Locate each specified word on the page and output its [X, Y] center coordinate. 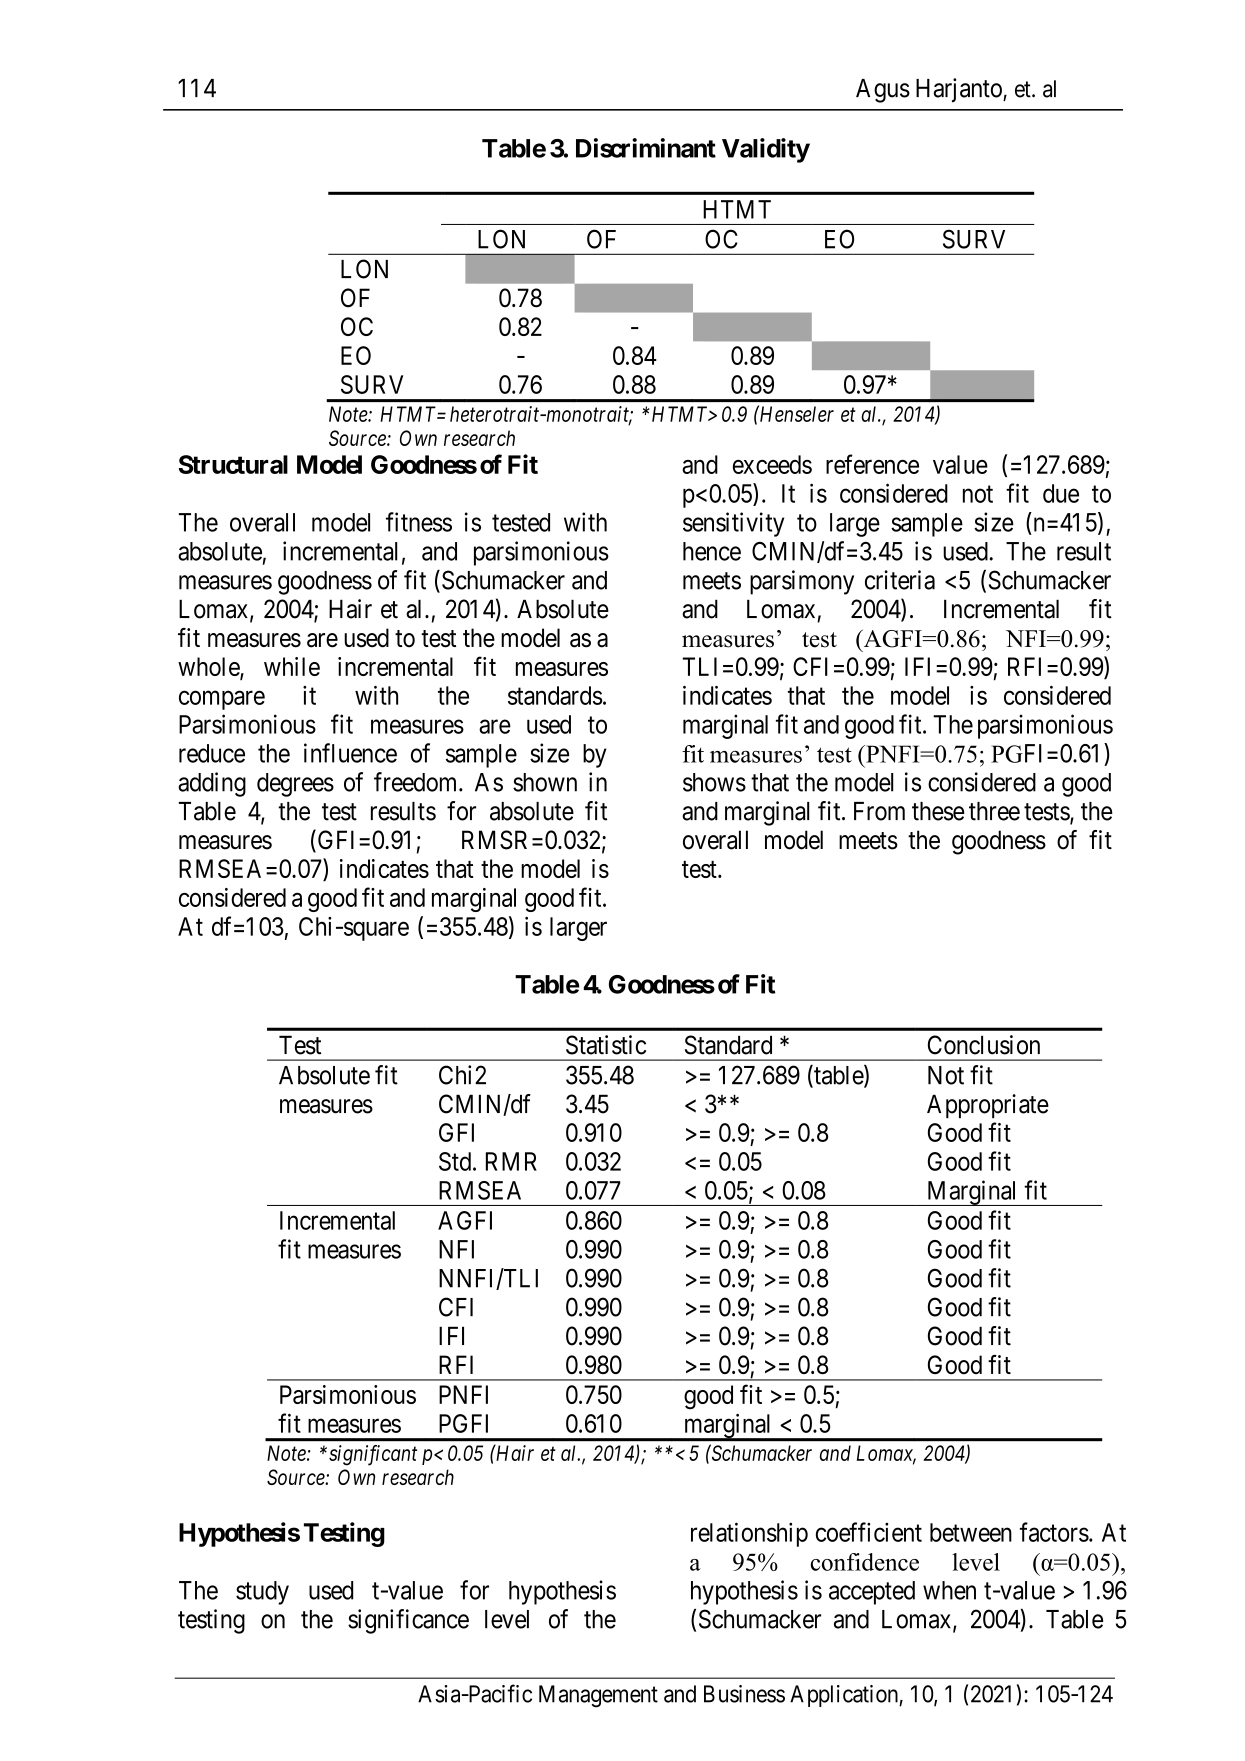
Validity [766, 150]
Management [598, 1696]
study [262, 1593]
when [949, 1590]
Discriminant [646, 148]
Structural [233, 464]
